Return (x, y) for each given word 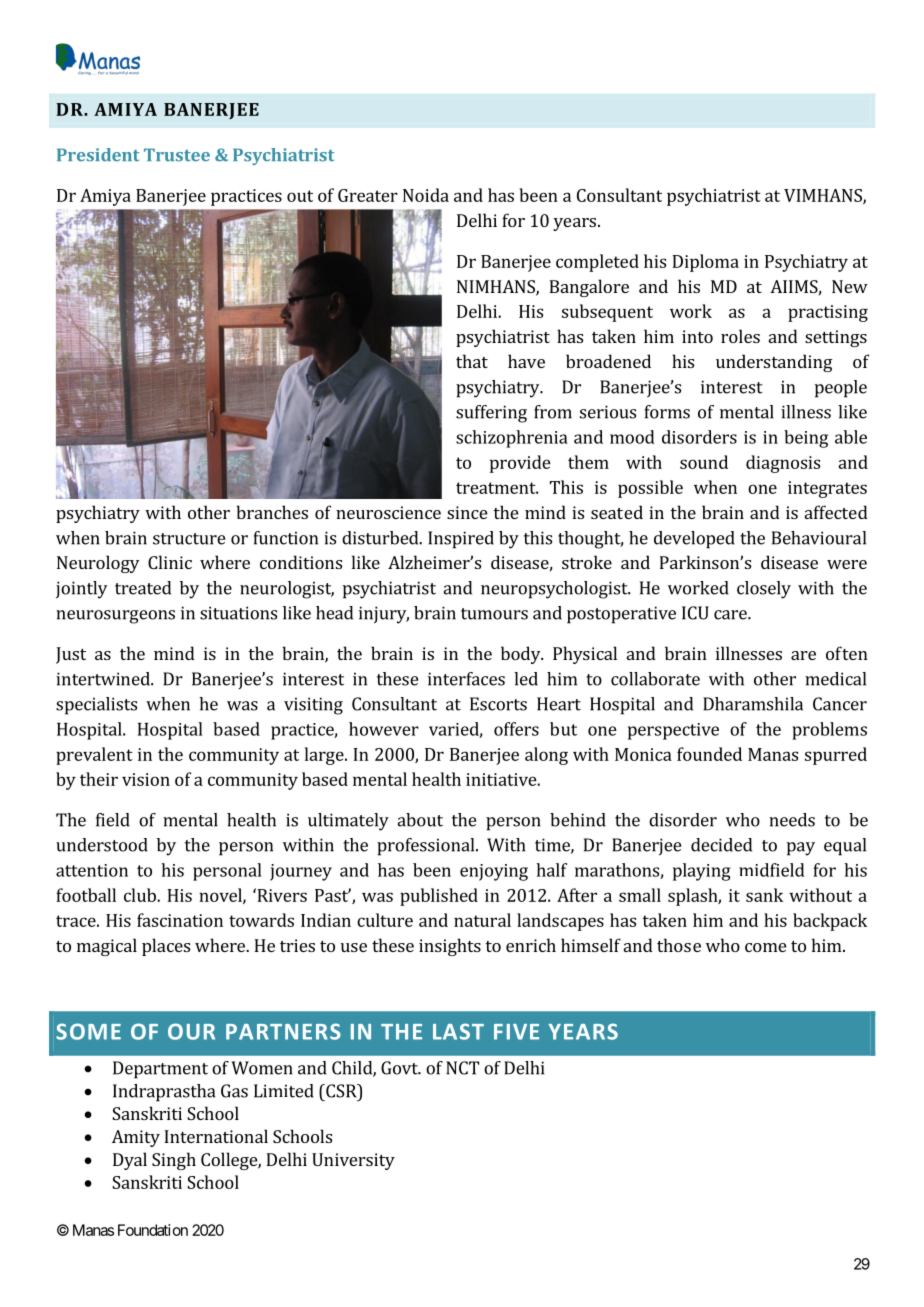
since (467, 512)
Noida (426, 195)
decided (721, 845)
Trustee (177, 155)
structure (189, 539)
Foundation (153, 1230)
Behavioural (819, 538)
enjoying (494, 872)
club (141, 895)
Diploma (705, 263)
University (353, 1161)
